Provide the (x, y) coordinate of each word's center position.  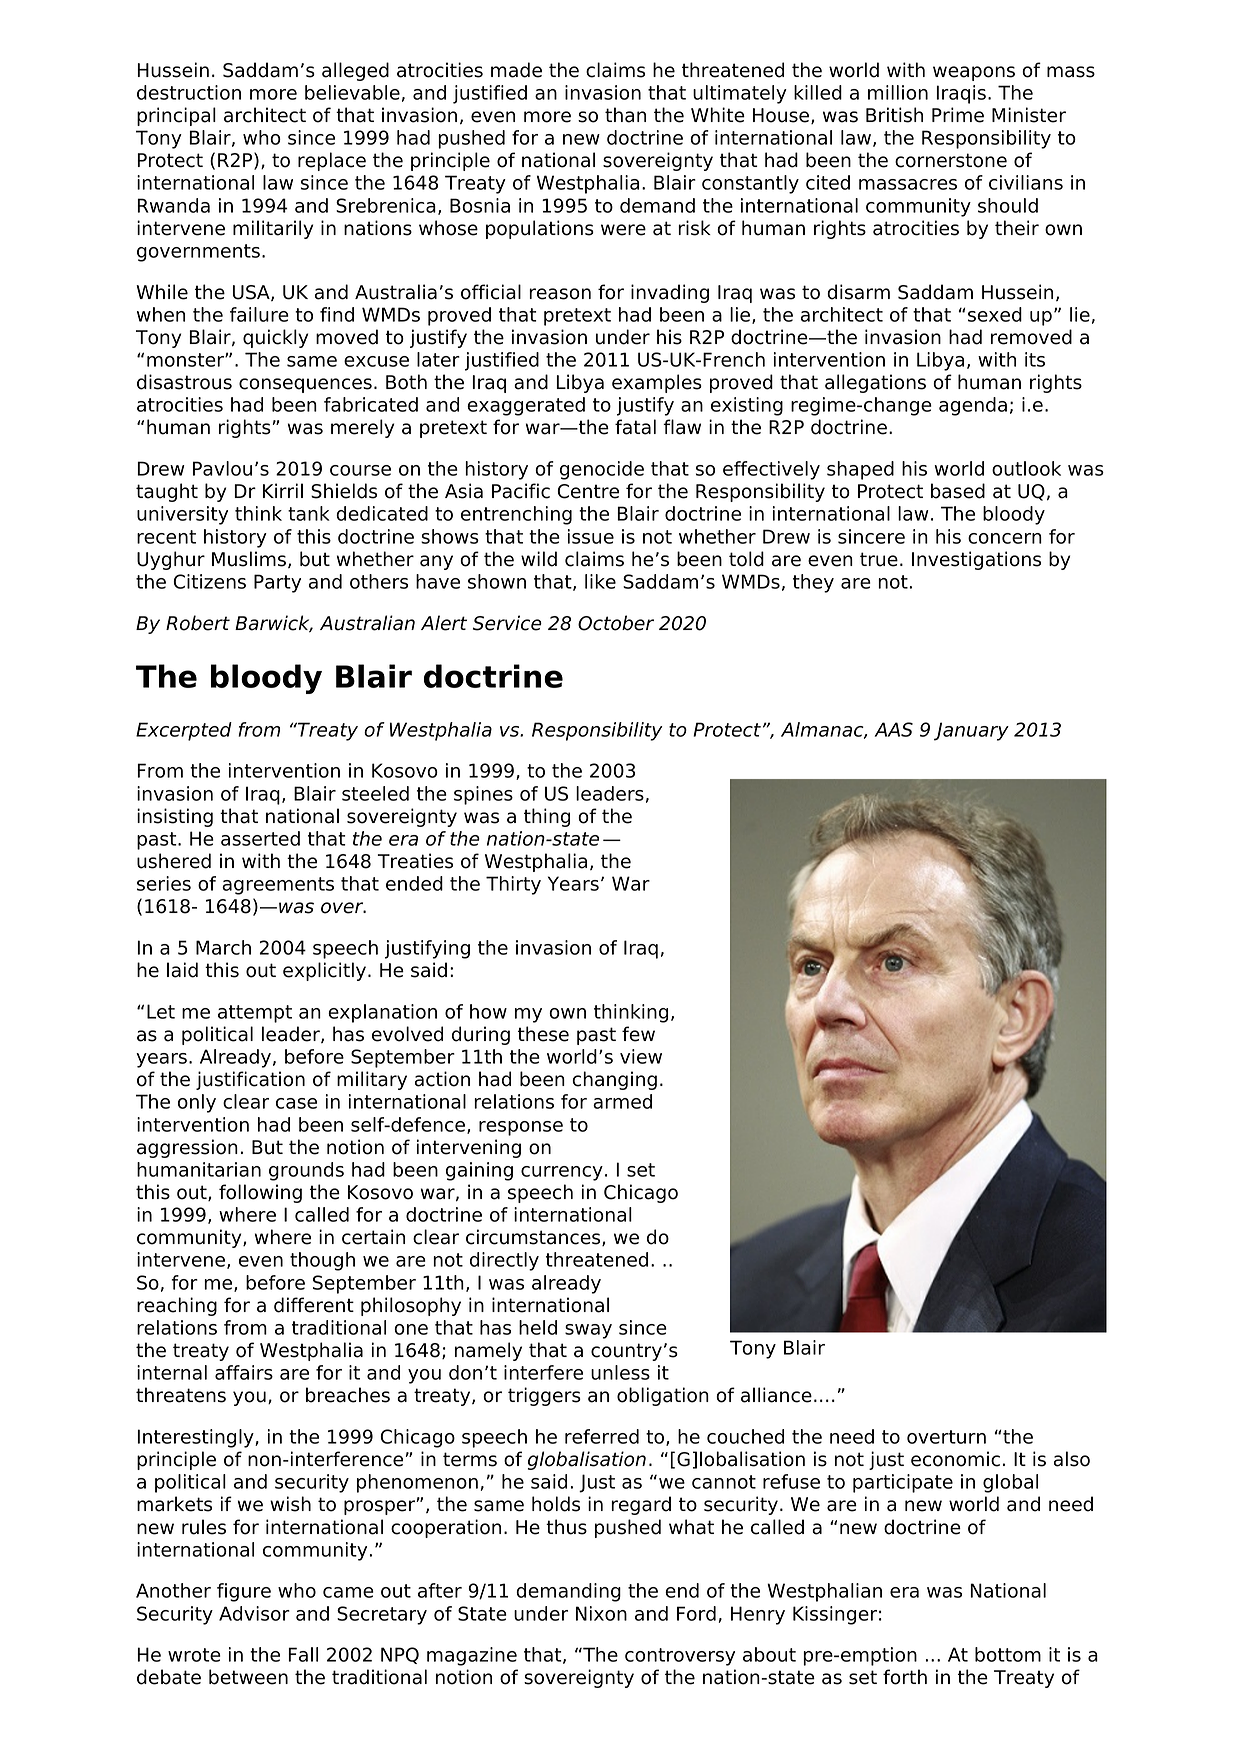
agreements (278, 886)
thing (547, 817)
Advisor (254, 1613)
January (971, 731)
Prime (958, 115)
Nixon (601, 1613)
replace (332, 161)
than (625, 115)
